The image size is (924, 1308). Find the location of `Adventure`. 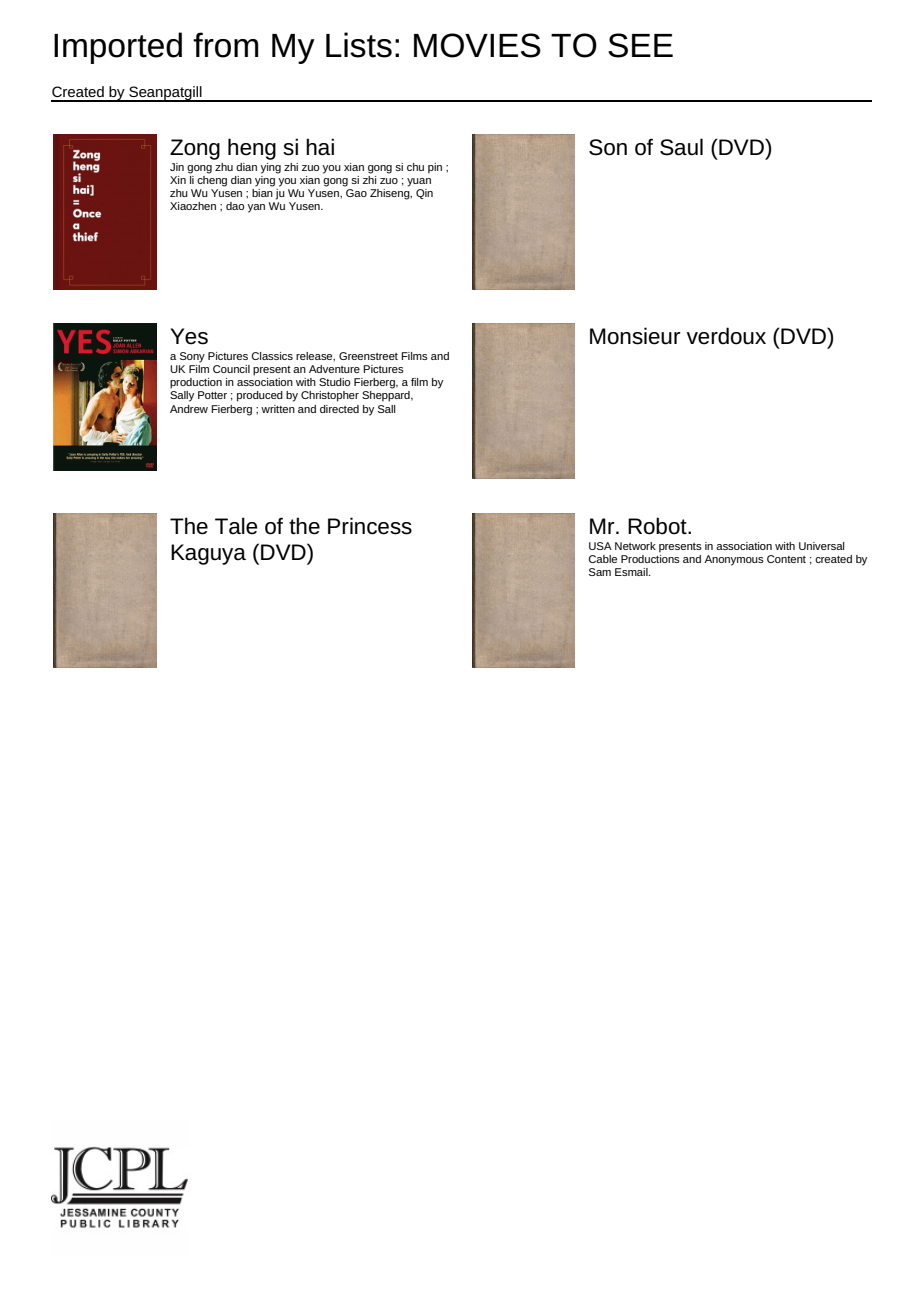

Adventure is located at coordinates (334, 369).
